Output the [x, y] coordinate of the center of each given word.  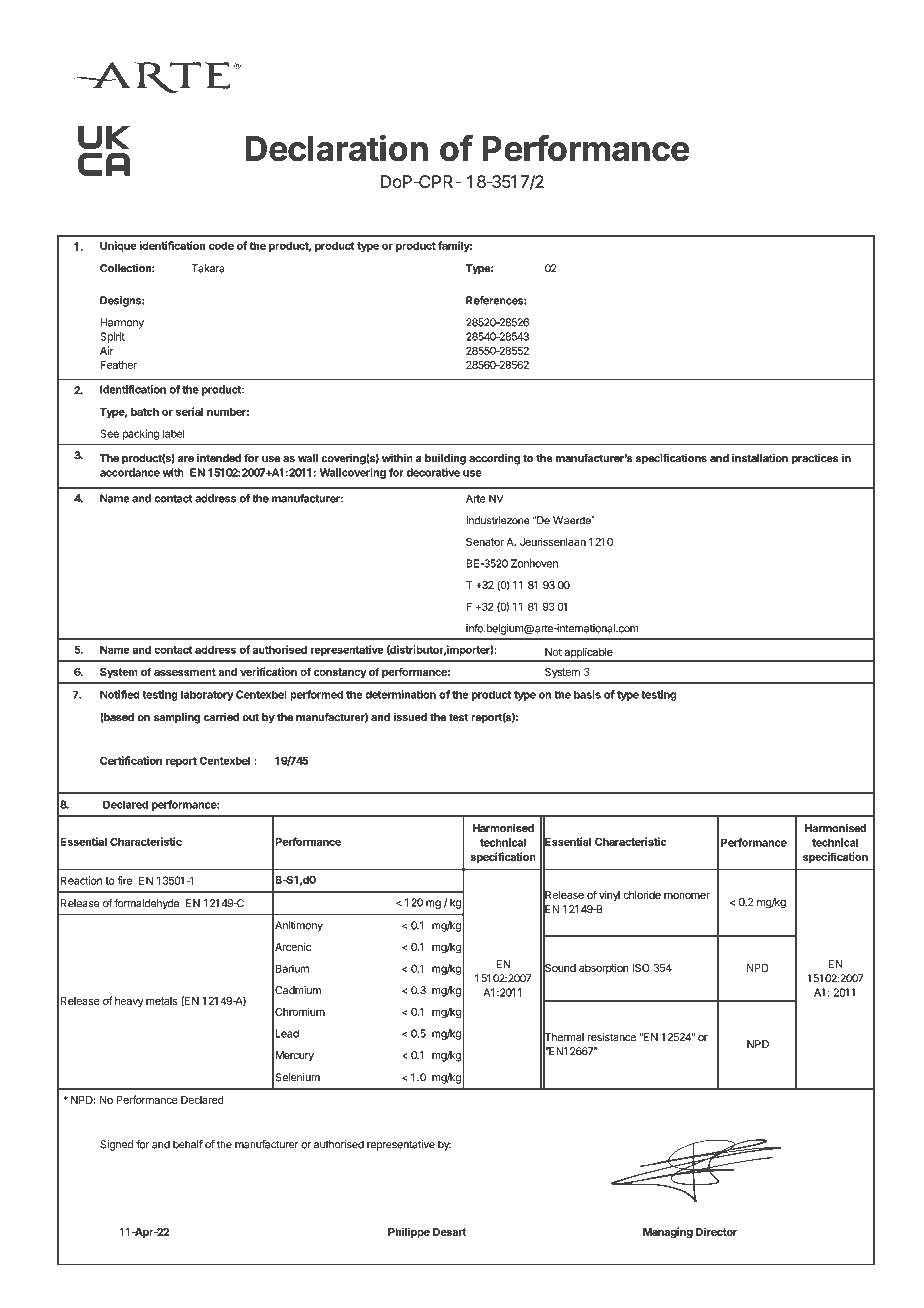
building [445, 459]
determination [400, 694]
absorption [604, 969]
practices [815, 459]
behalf [188, 1144]
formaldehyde [146, 904]
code [221, 245]
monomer [687, 896]
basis [587, 694]
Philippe [409, 1232]
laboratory [207, 695]
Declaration [336, 148]
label [174, 433]
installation [760, 458]
